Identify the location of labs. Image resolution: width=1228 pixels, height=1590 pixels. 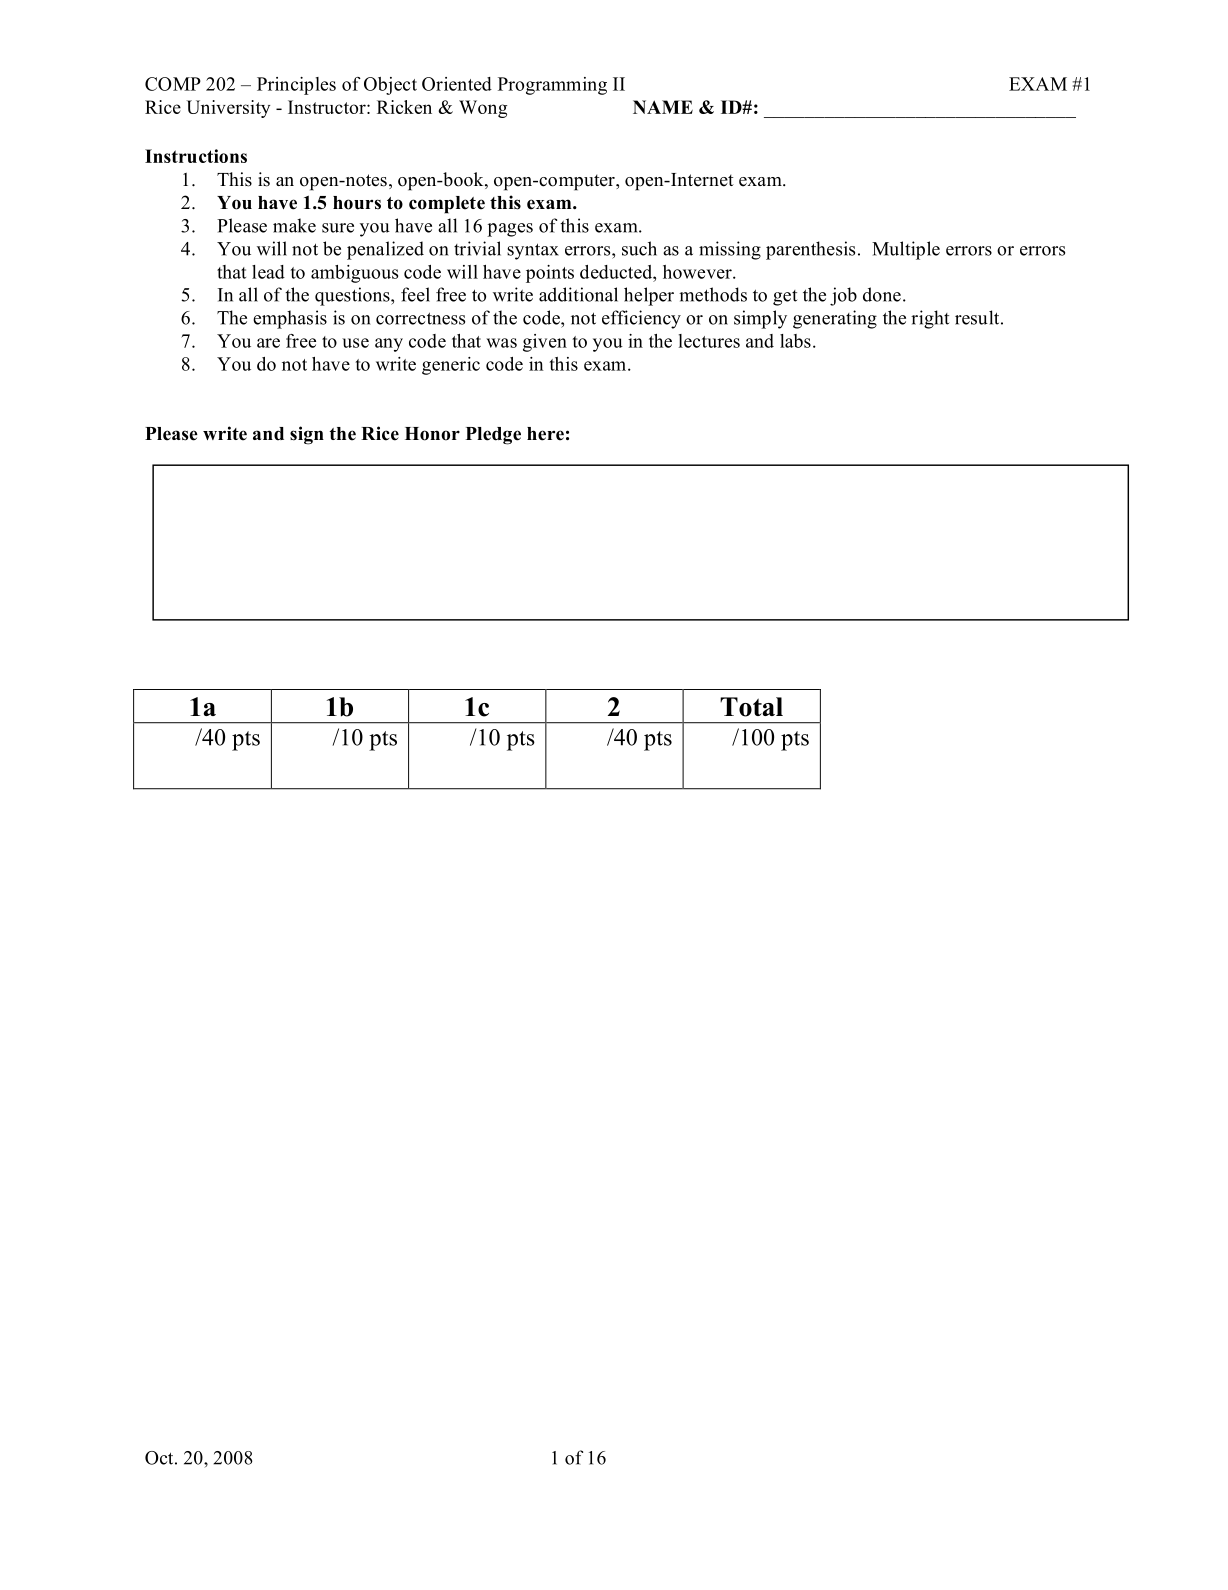
(795, 341).
